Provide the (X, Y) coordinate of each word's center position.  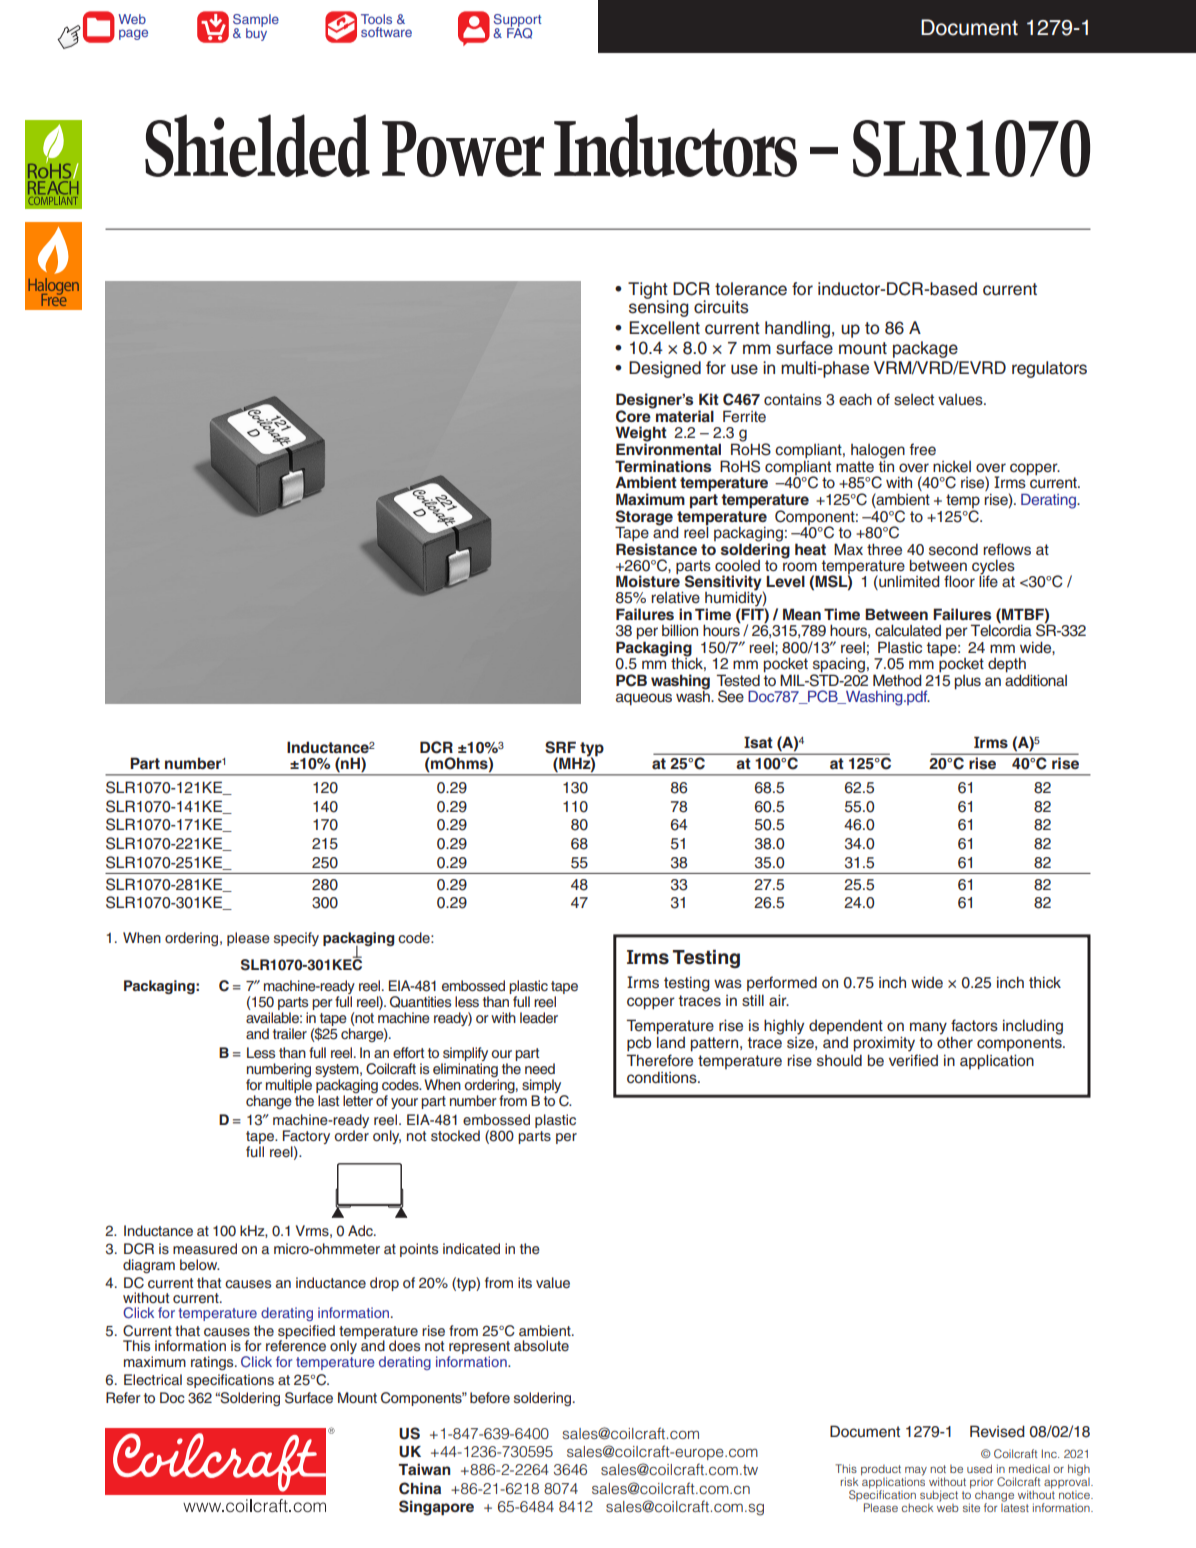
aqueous (644, 699)
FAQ (519, 32)
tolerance (751, 289)
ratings (213, 1363)
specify (296, 939)
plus (968, 682)
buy (256, 33)
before (490, 1397)
